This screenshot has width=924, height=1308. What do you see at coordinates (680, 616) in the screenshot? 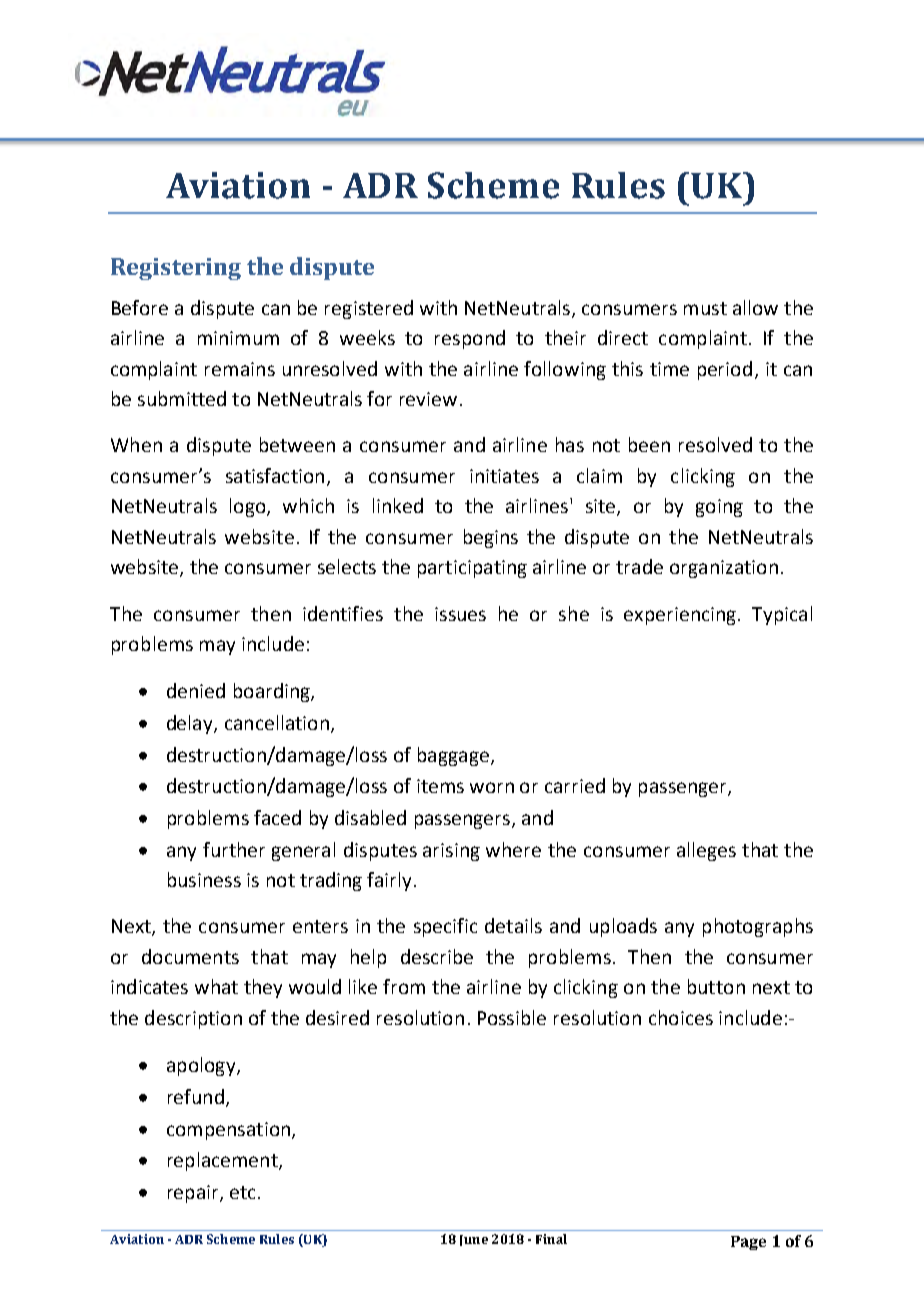
I see `experiencing` at bounding box center [680, 616].
